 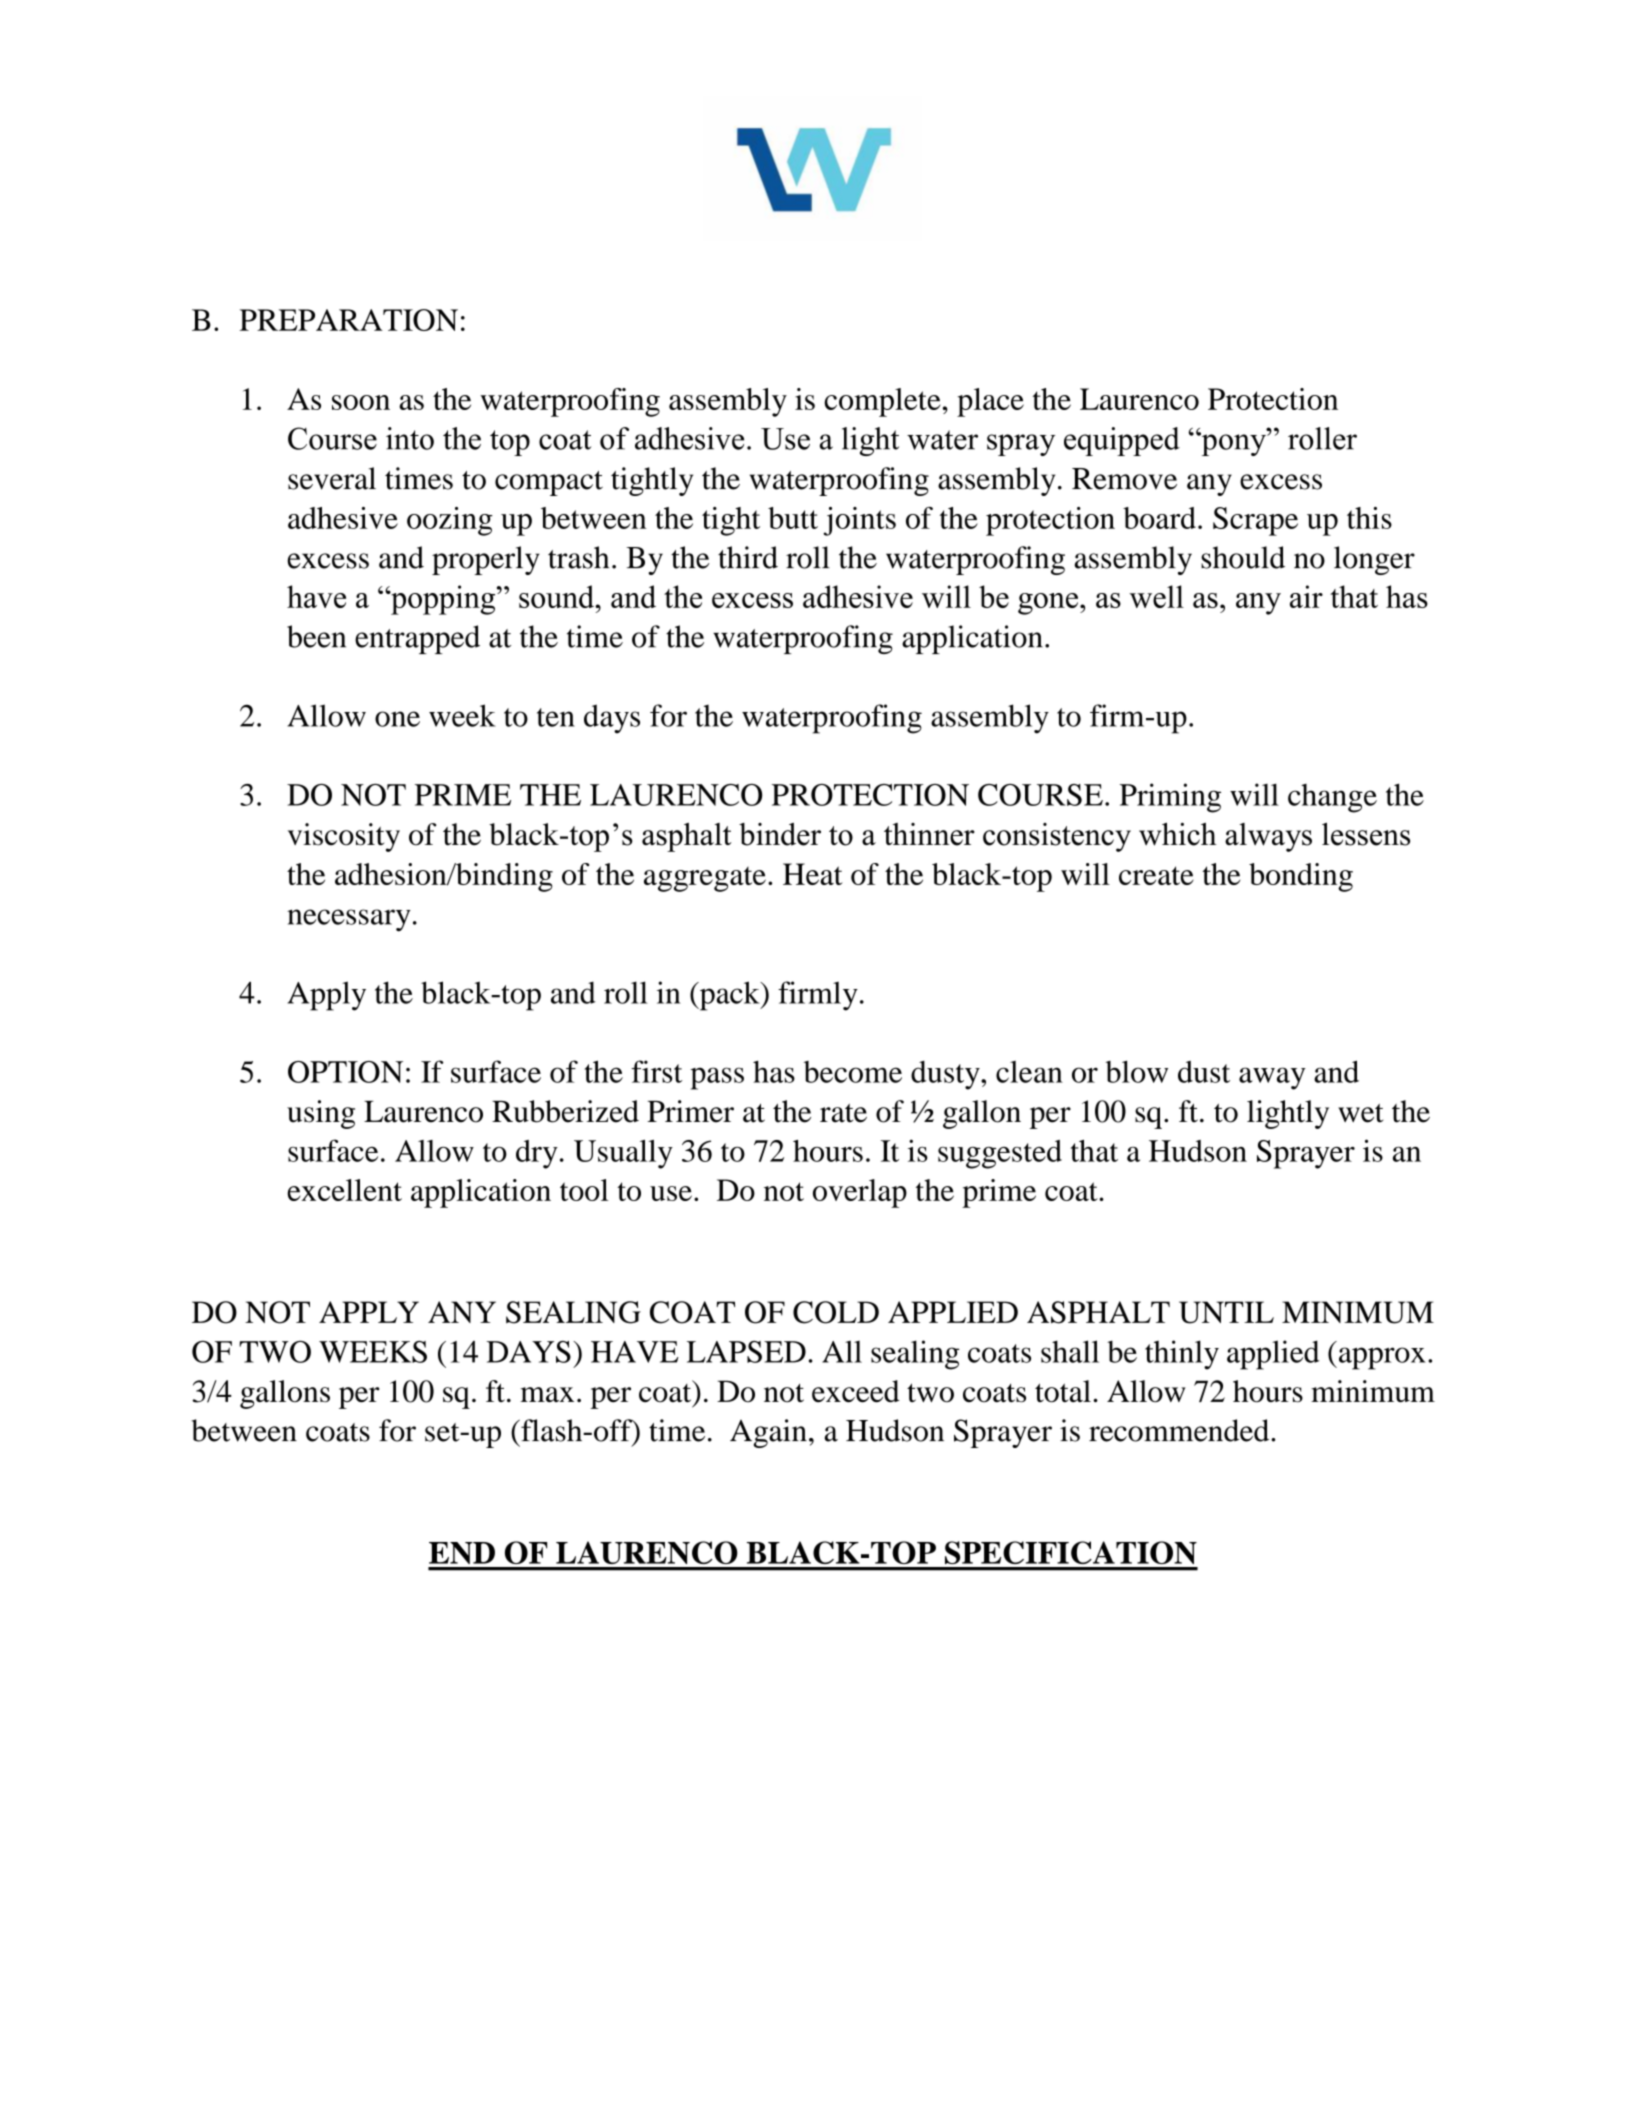 What do you see at coordinates (1180, 1430) in the image?
I see `recommended` at bounding box center [1180, 1430].
